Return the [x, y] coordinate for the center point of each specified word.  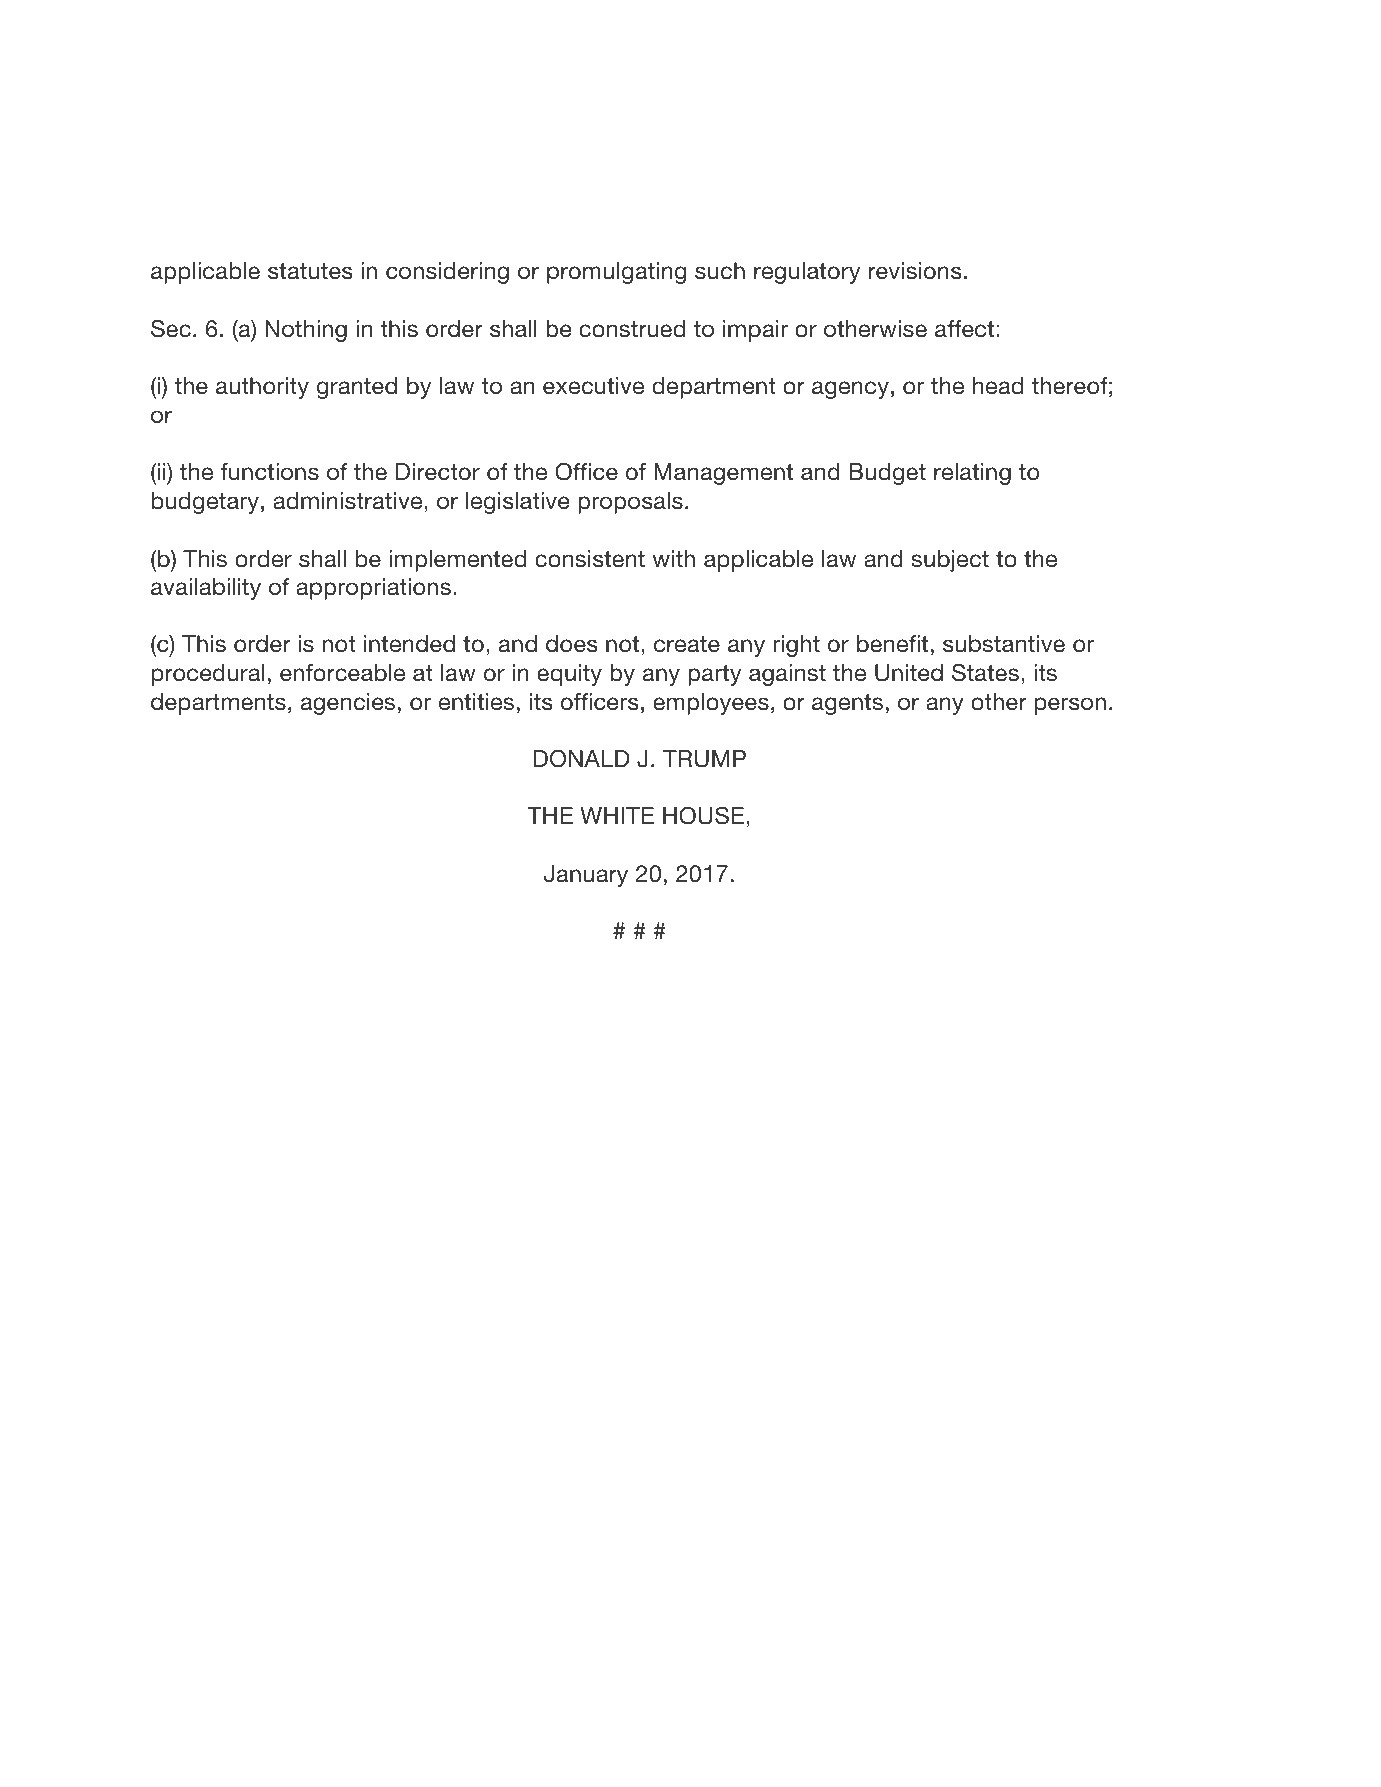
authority [262, 388]
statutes [310, 271]
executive [593, 386]
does [572, 644]
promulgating [616, 273]
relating [972, 474]
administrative [349, 501]
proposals [630, 503]
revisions [915, 271]
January [586, 876]
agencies [348, 704]
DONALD [581, 759]
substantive [1004, 644]
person [1070, 706]
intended [409, 644]
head [998, 386]
